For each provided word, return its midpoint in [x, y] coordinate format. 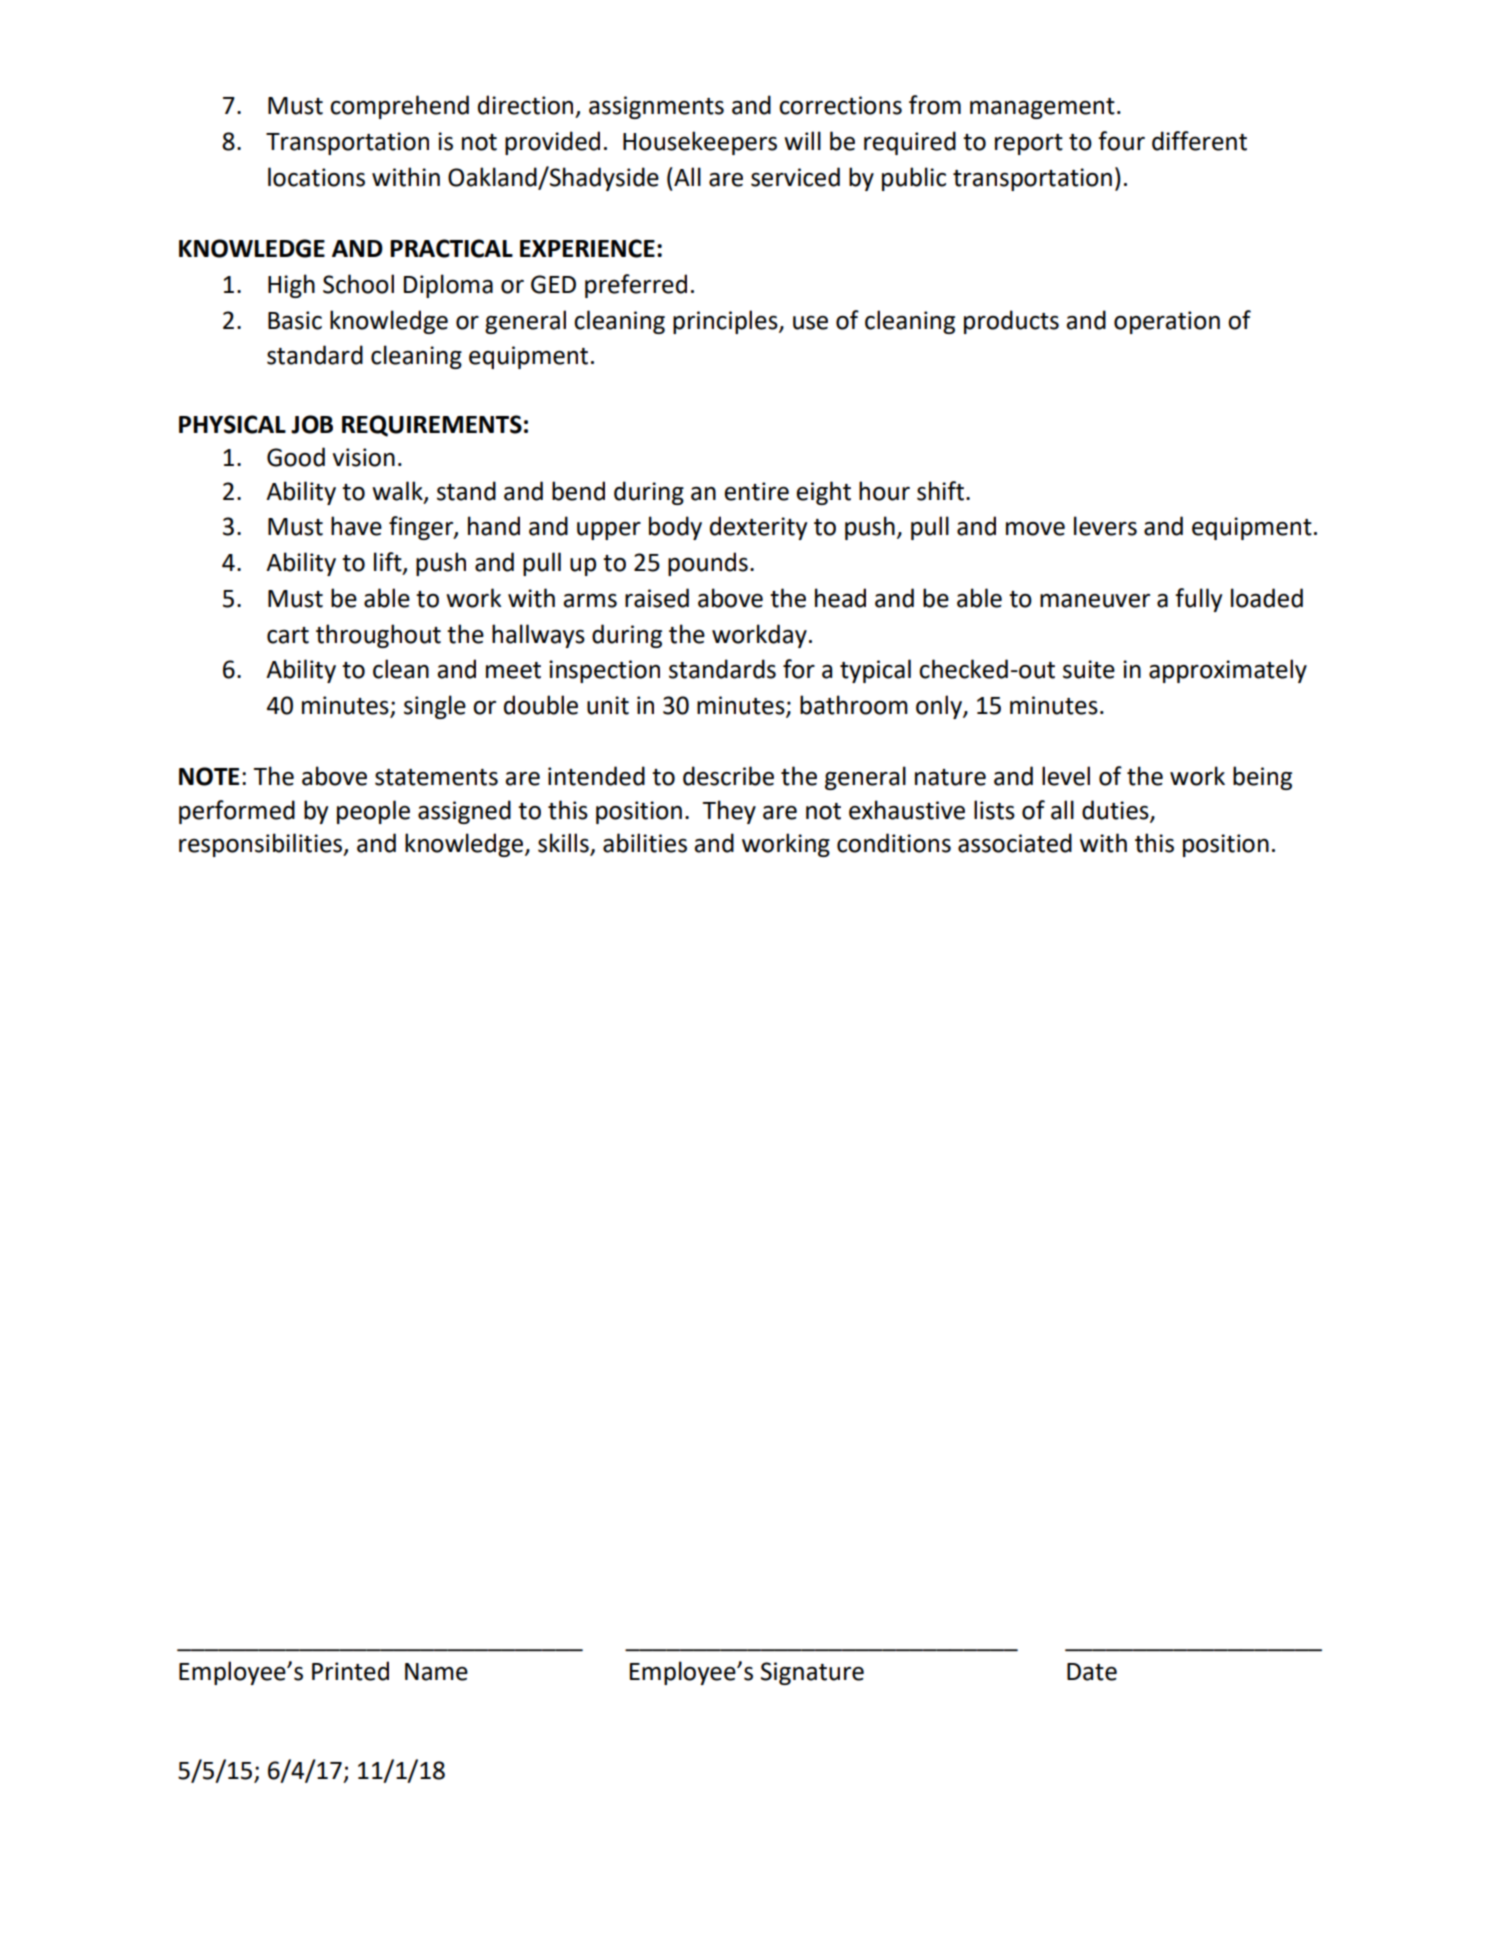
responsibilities [262, 845]
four [1121, 141]
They [729, 812]
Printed [350, 1671]
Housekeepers [700, 143]
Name [436, 1672]
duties [1116, 810]
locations [316, 177]
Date [1092, 1672]
